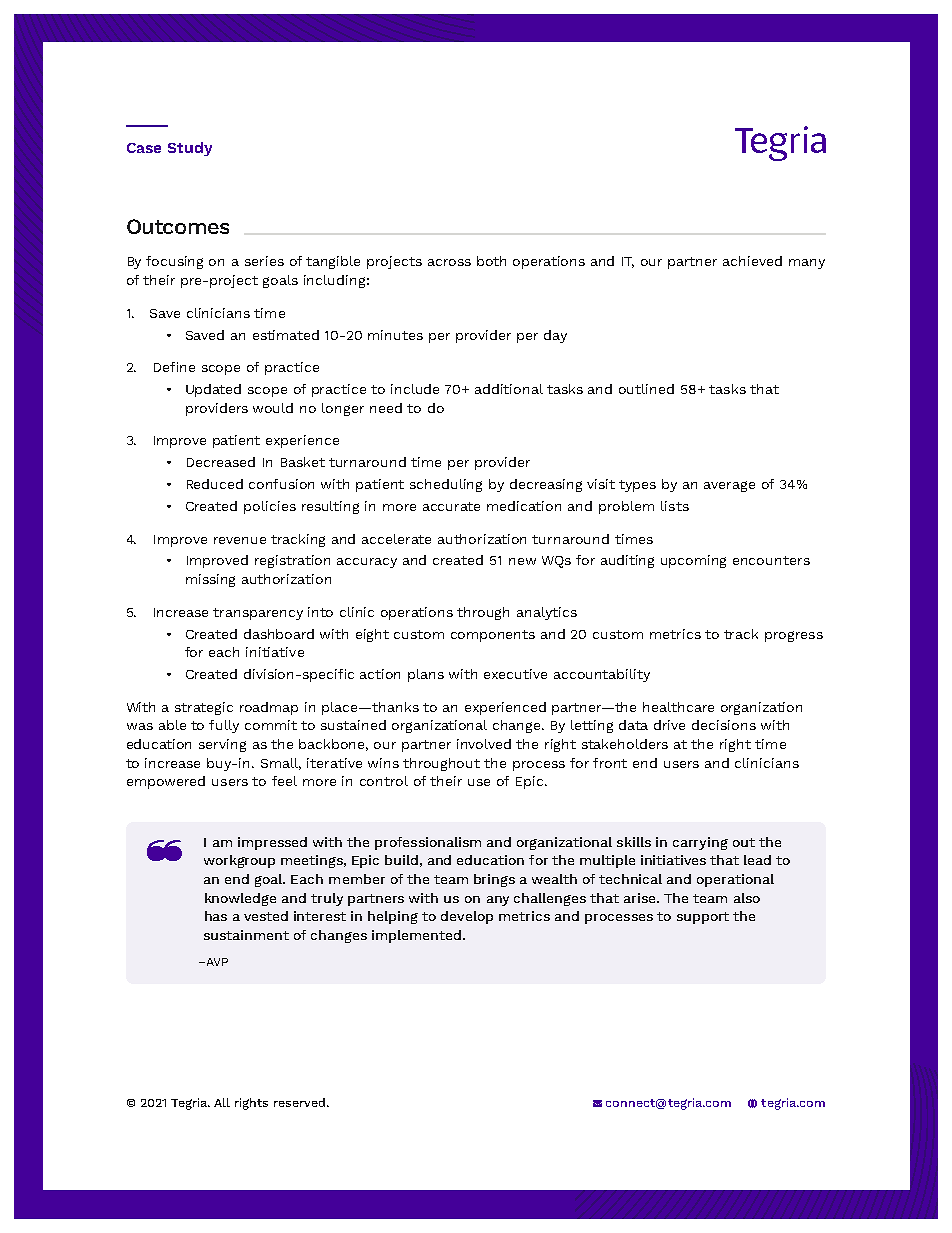  I want to click on Reduced, so click(215, 484).
